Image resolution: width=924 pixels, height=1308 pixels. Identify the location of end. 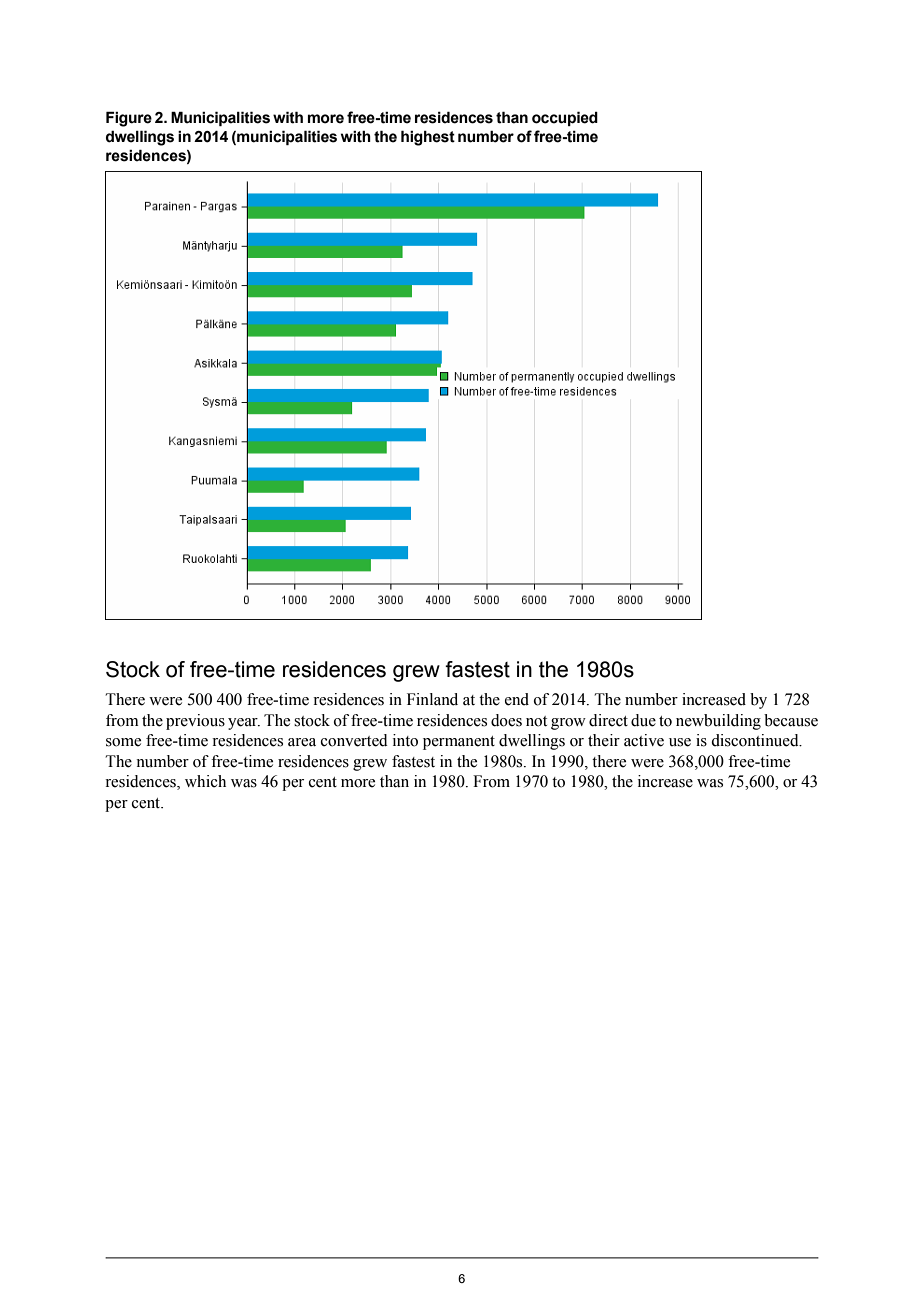
(517, 699).
